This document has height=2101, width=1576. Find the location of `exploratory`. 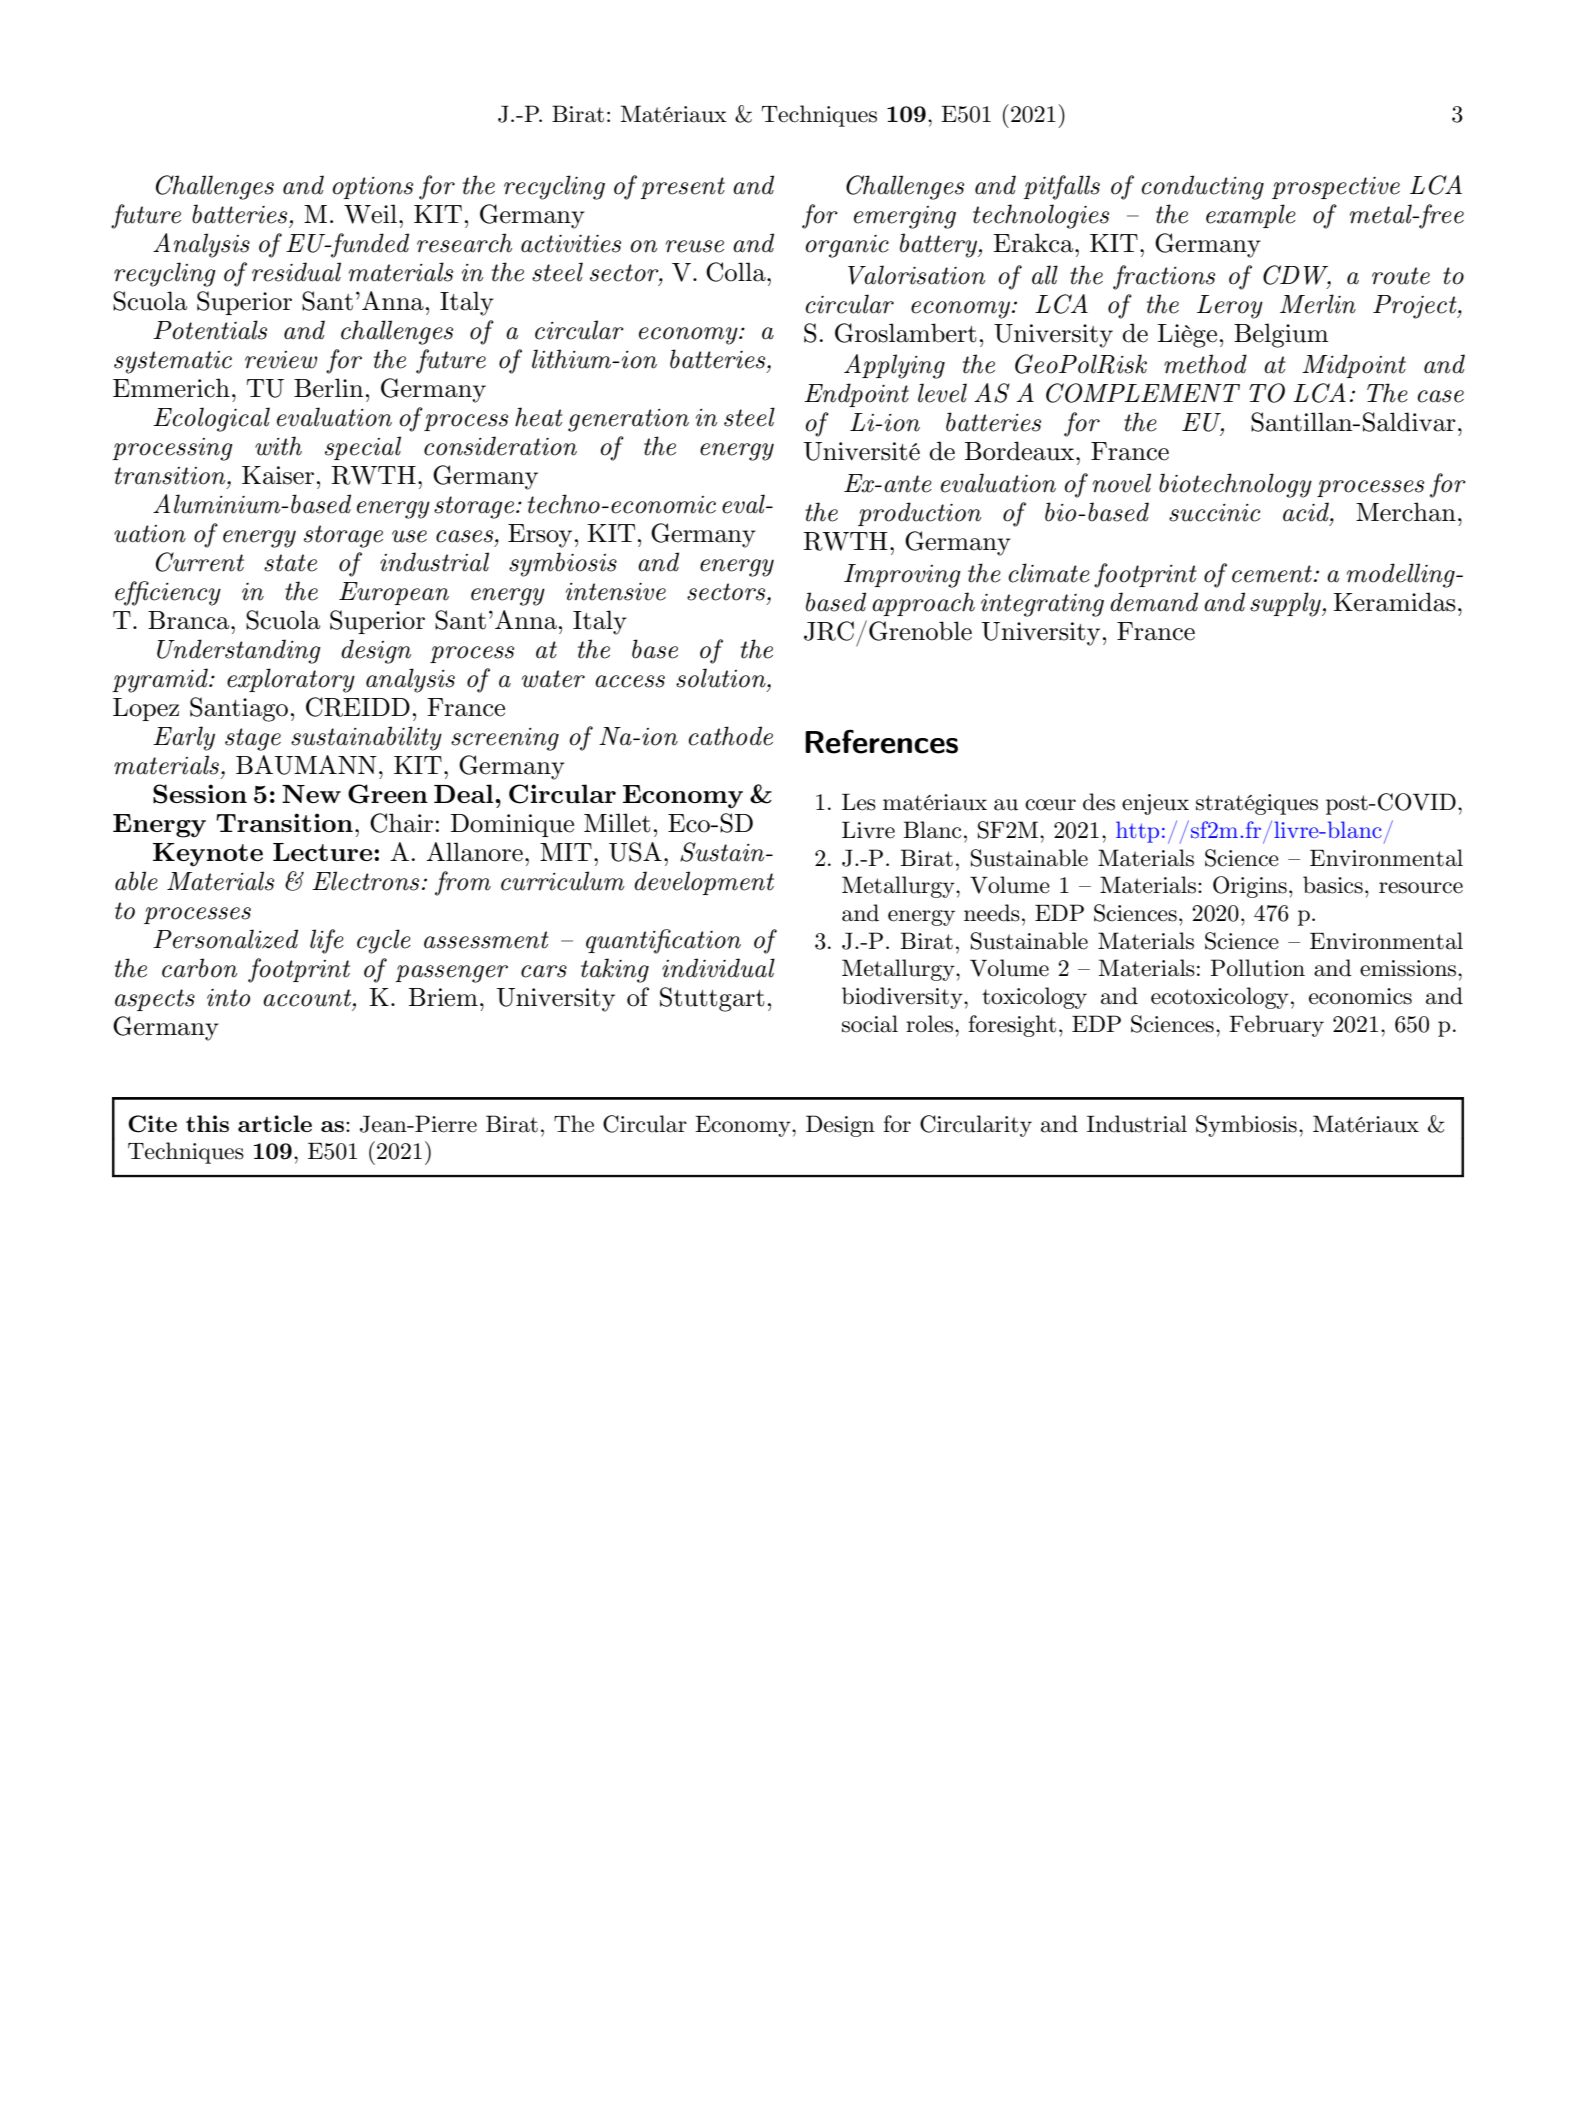

exploratory is located at coordinates (291, 680).
